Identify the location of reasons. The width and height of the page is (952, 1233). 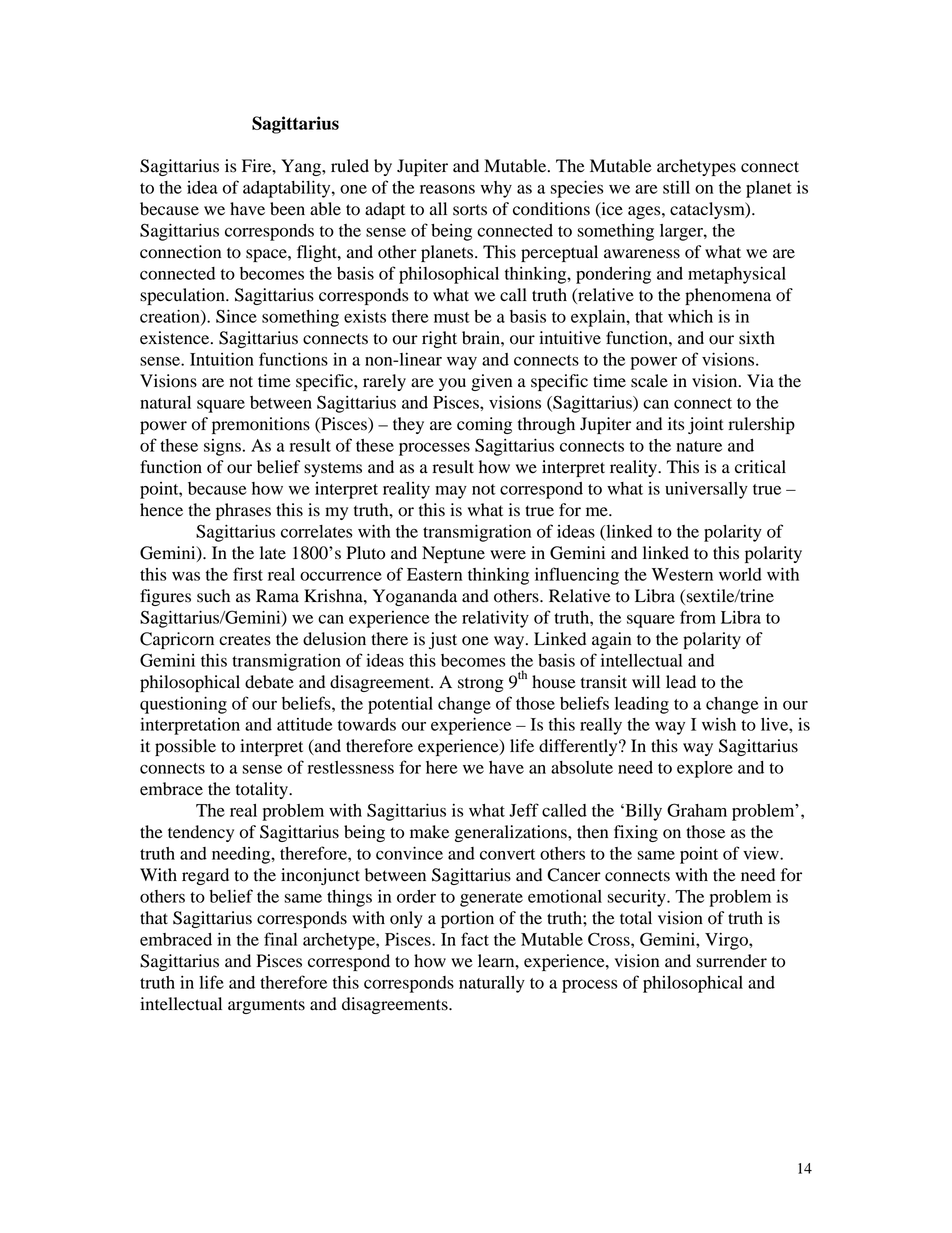
(447, 189).
